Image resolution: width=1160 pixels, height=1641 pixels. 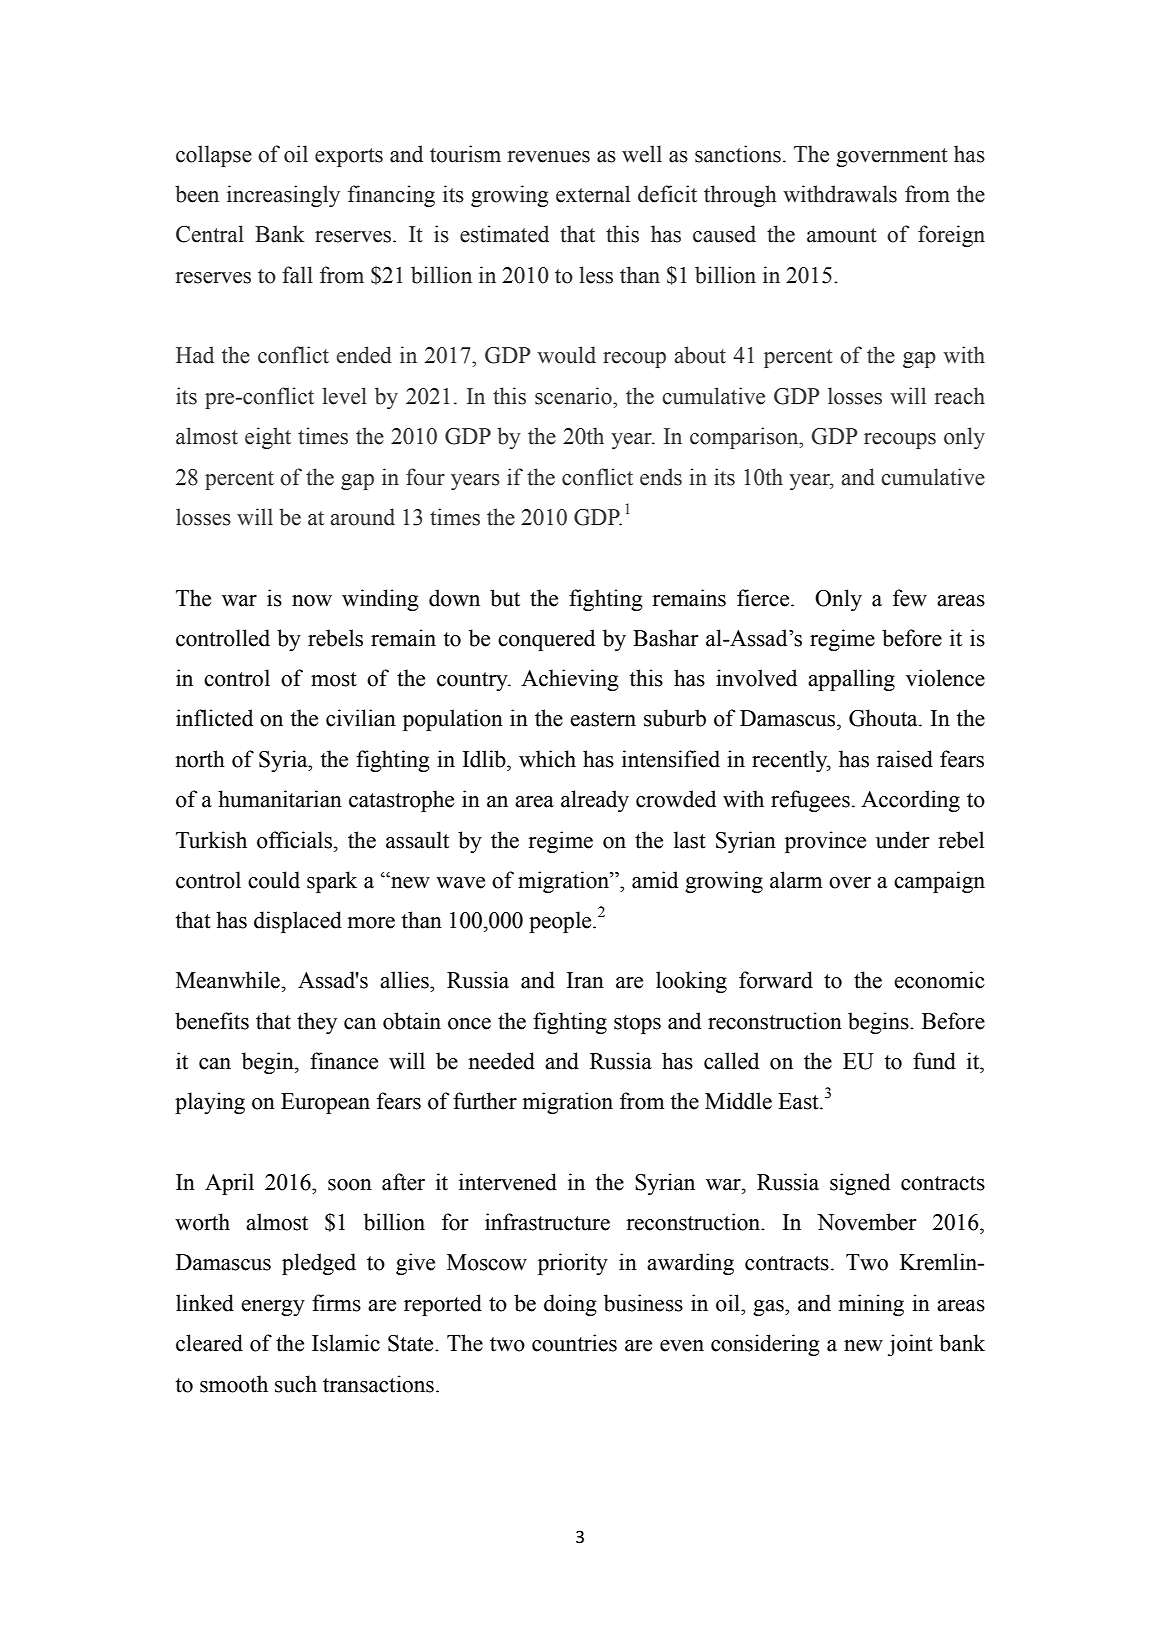 What do you see at coordinates (842, 235) in the screenshot?
I see `amount` at bounding box center [842, 235].
